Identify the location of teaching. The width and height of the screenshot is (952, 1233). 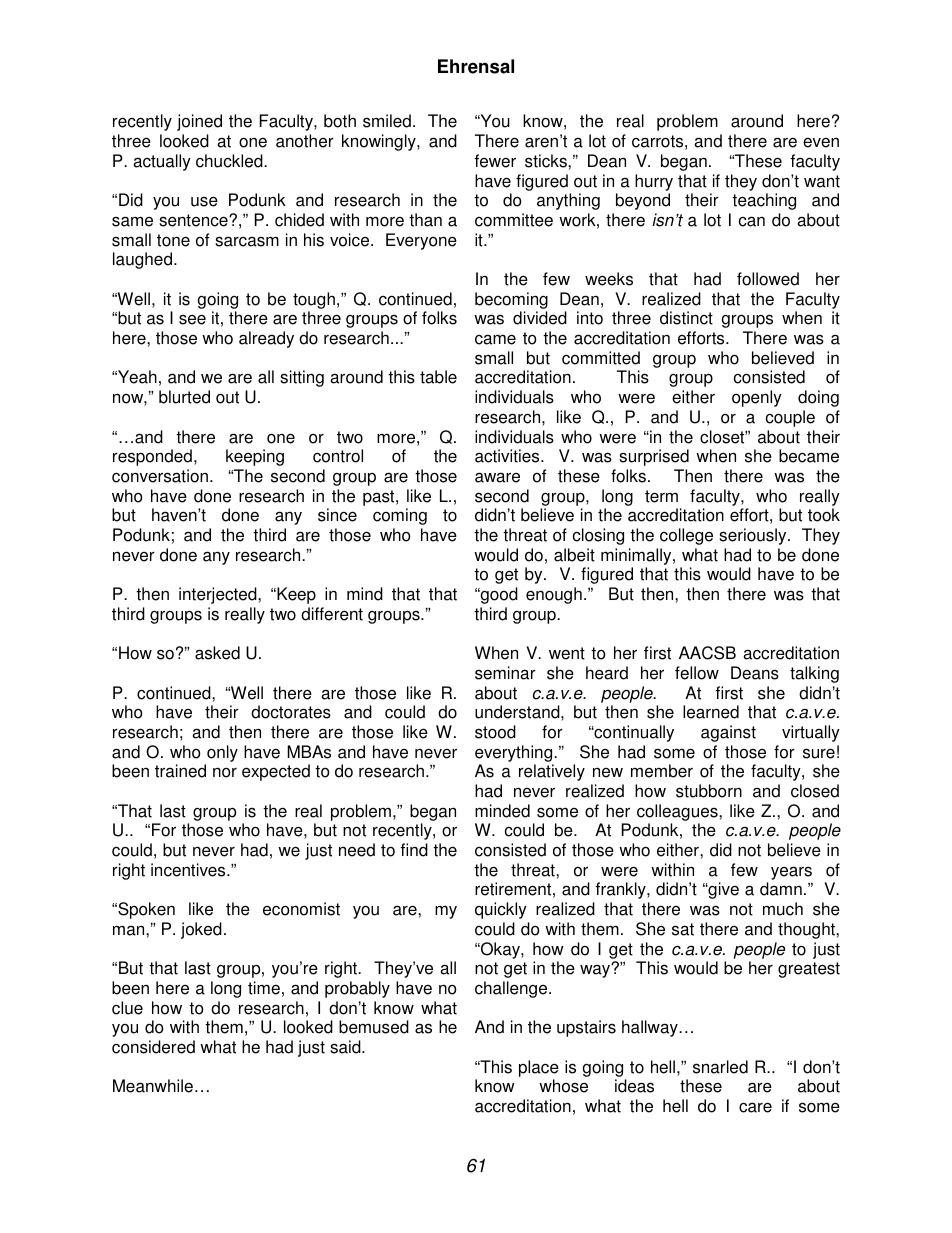
(764, 201).
